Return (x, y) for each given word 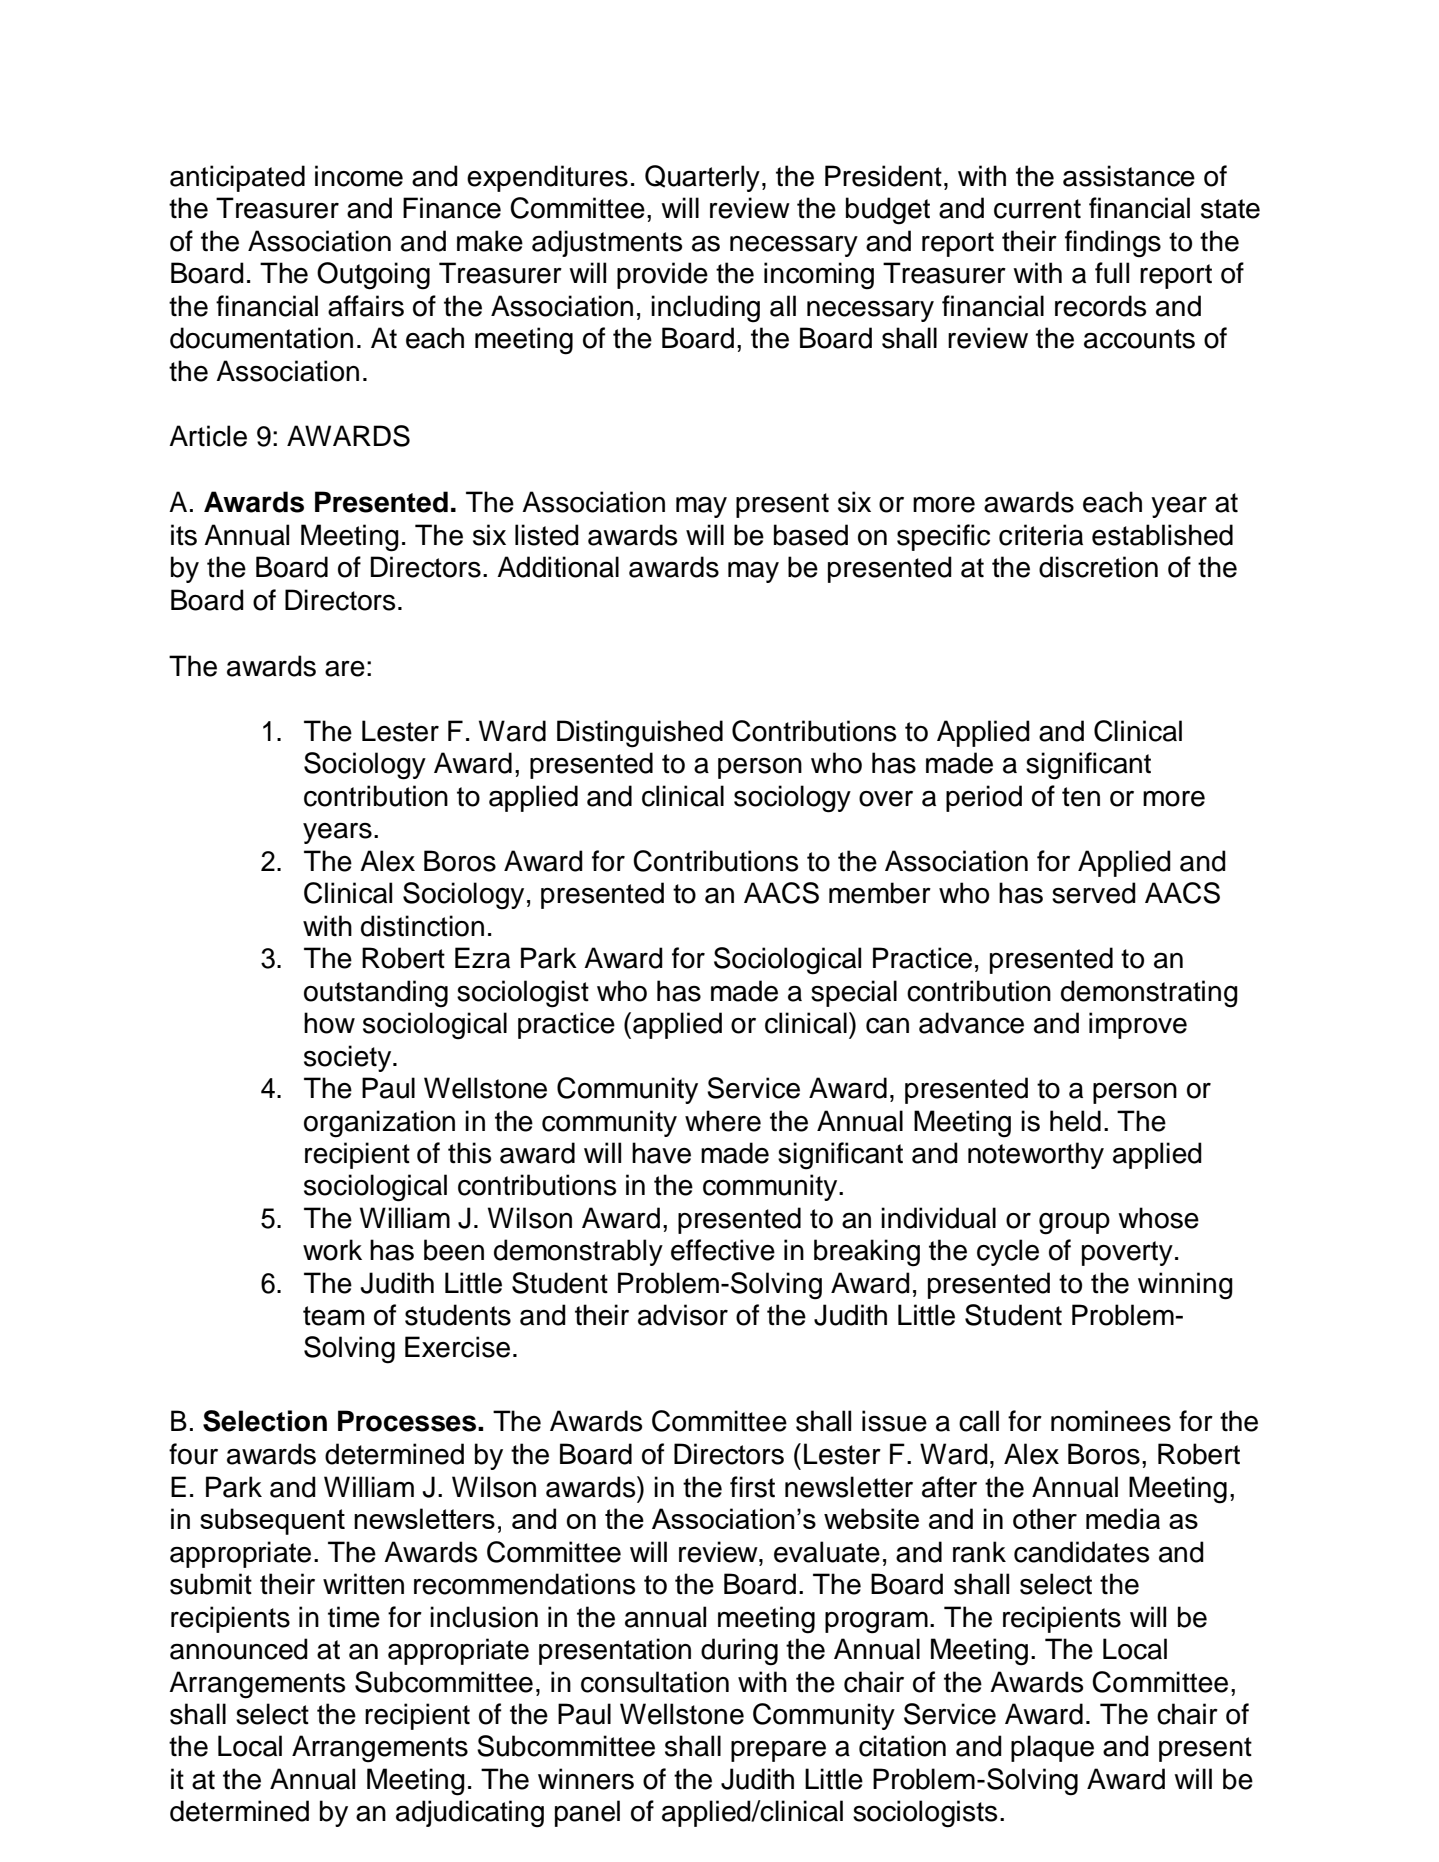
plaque (1052, 1748)
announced (239, 1649)
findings (1113, 244)
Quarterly (702, 178)
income (359, 176)
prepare (778, 1751)
